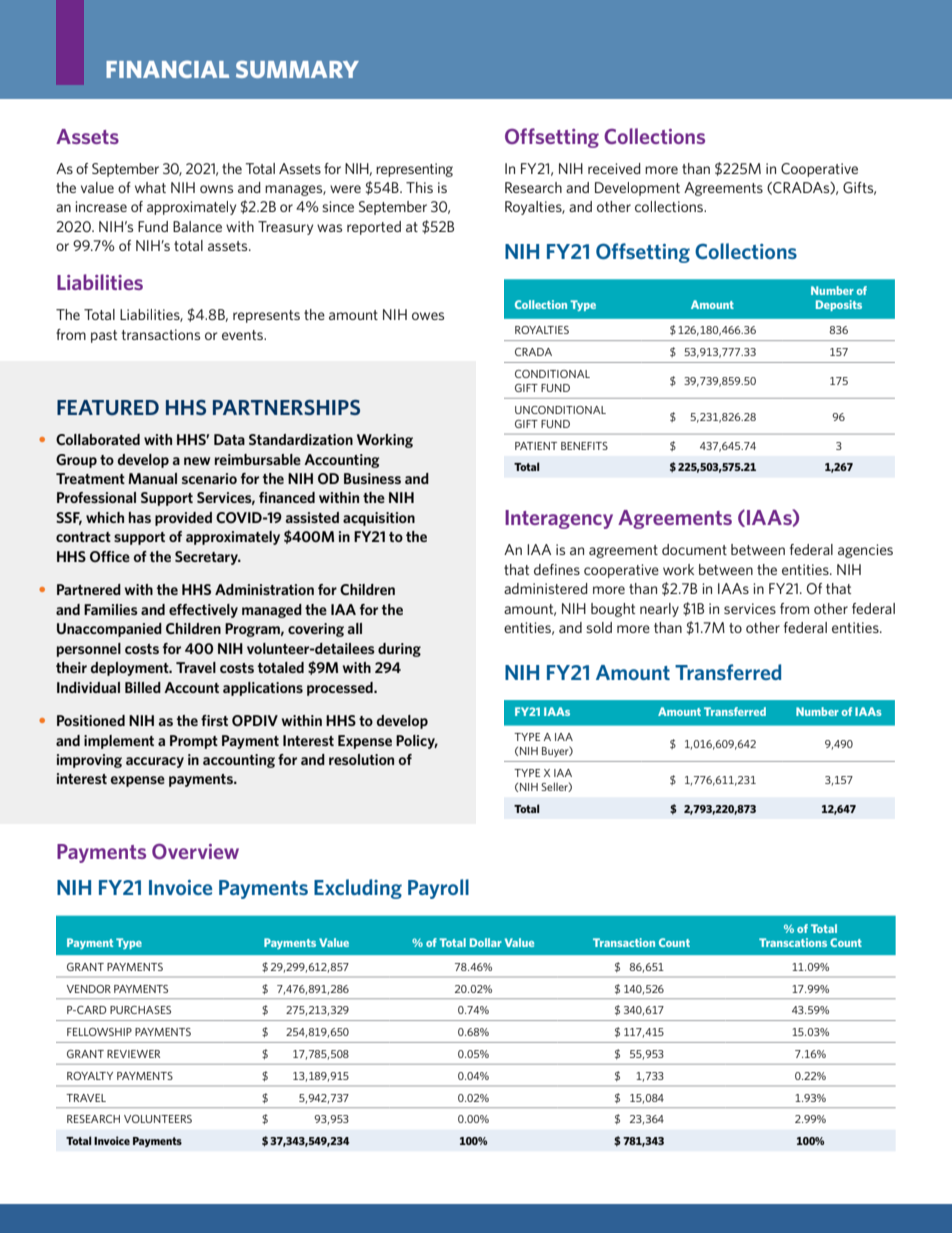 The height and width of the image is (1233, 952). Describe the element at coordinates (133, 1054) in the image. I see `REVIEWER` at that location.
